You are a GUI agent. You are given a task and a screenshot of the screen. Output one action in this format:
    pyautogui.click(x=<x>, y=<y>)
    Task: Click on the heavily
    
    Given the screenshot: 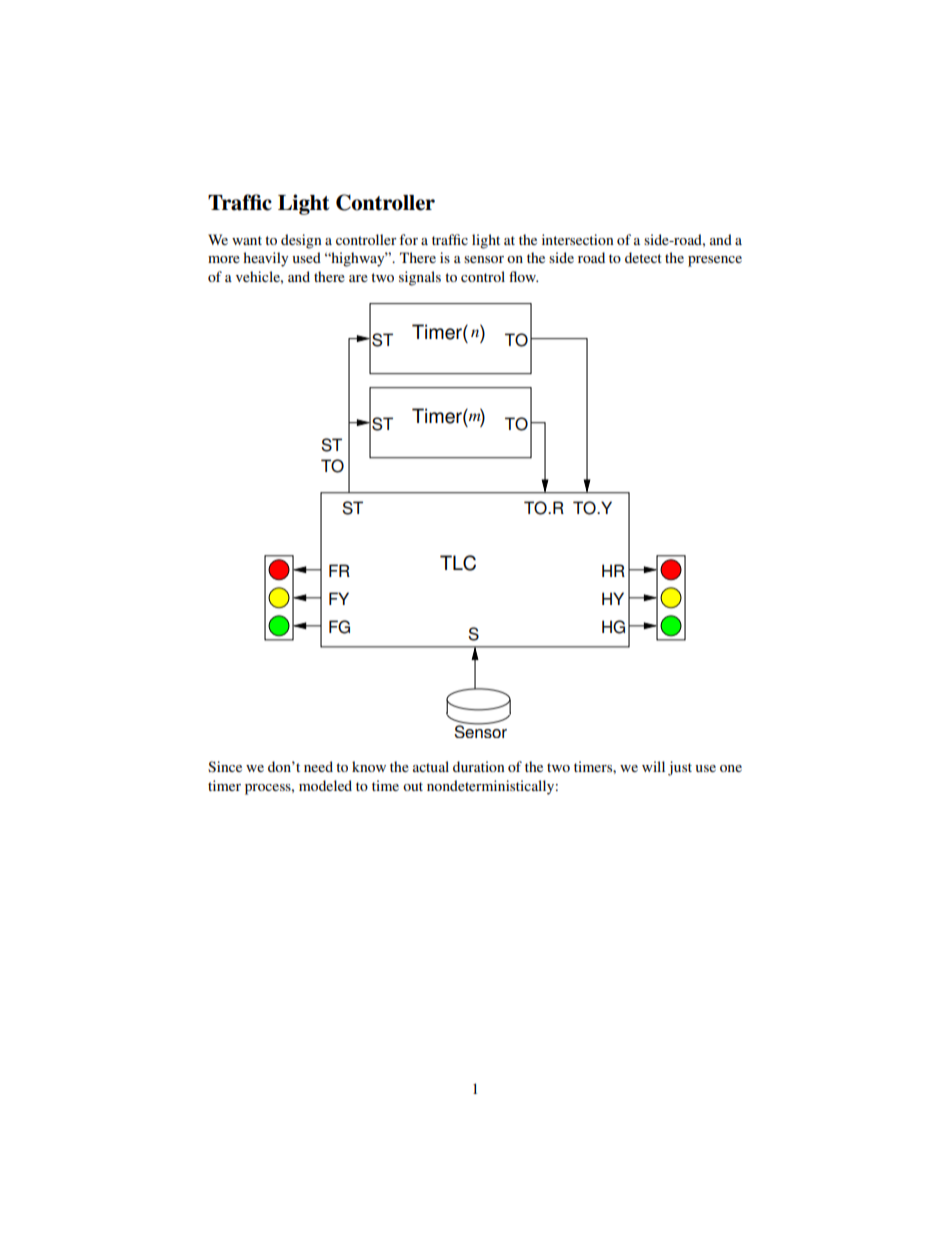 What is the action you would take?
    pyautogui.click(x=265, y=259)
